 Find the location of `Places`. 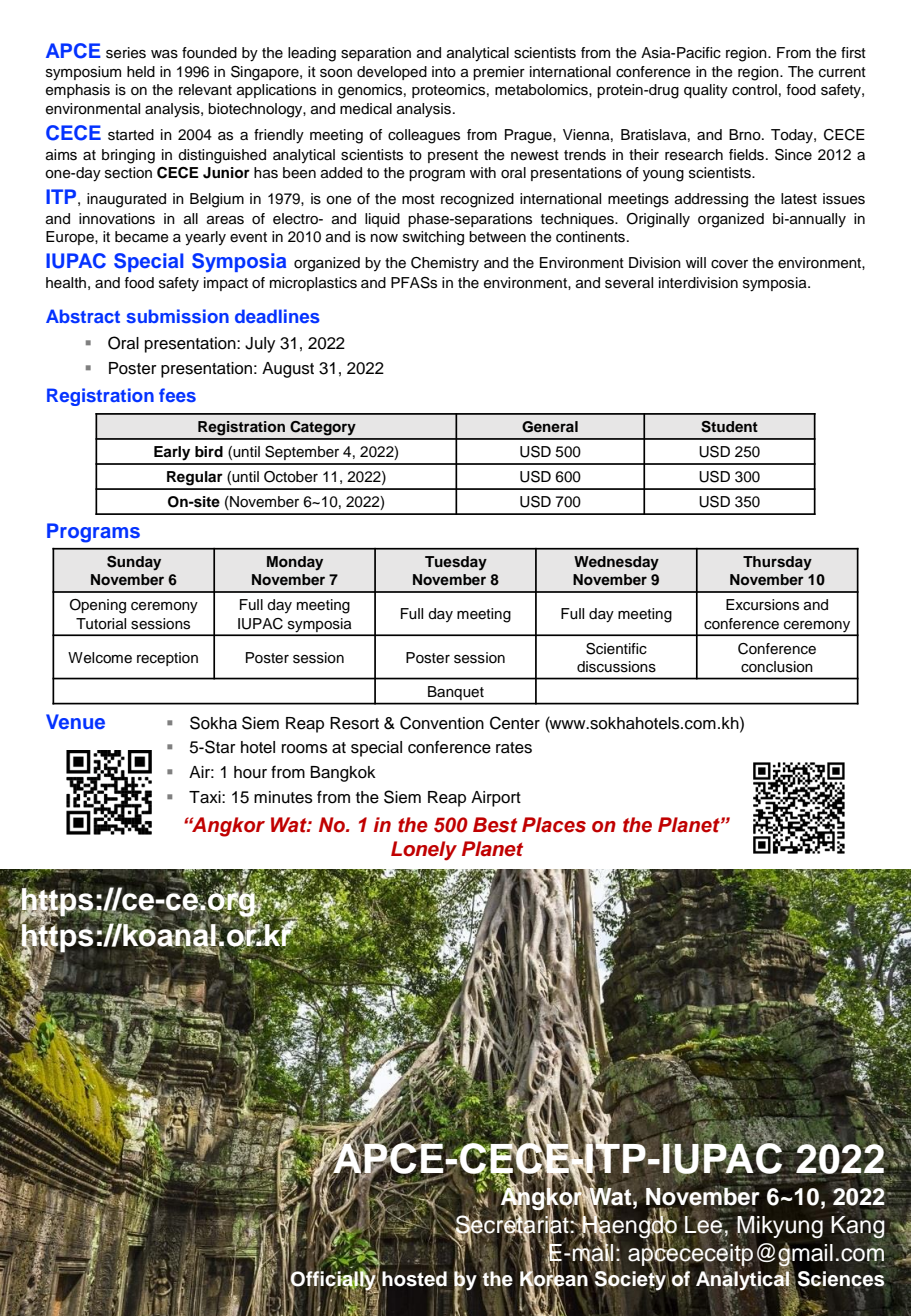

Places is located at coordinates (554, 825).
